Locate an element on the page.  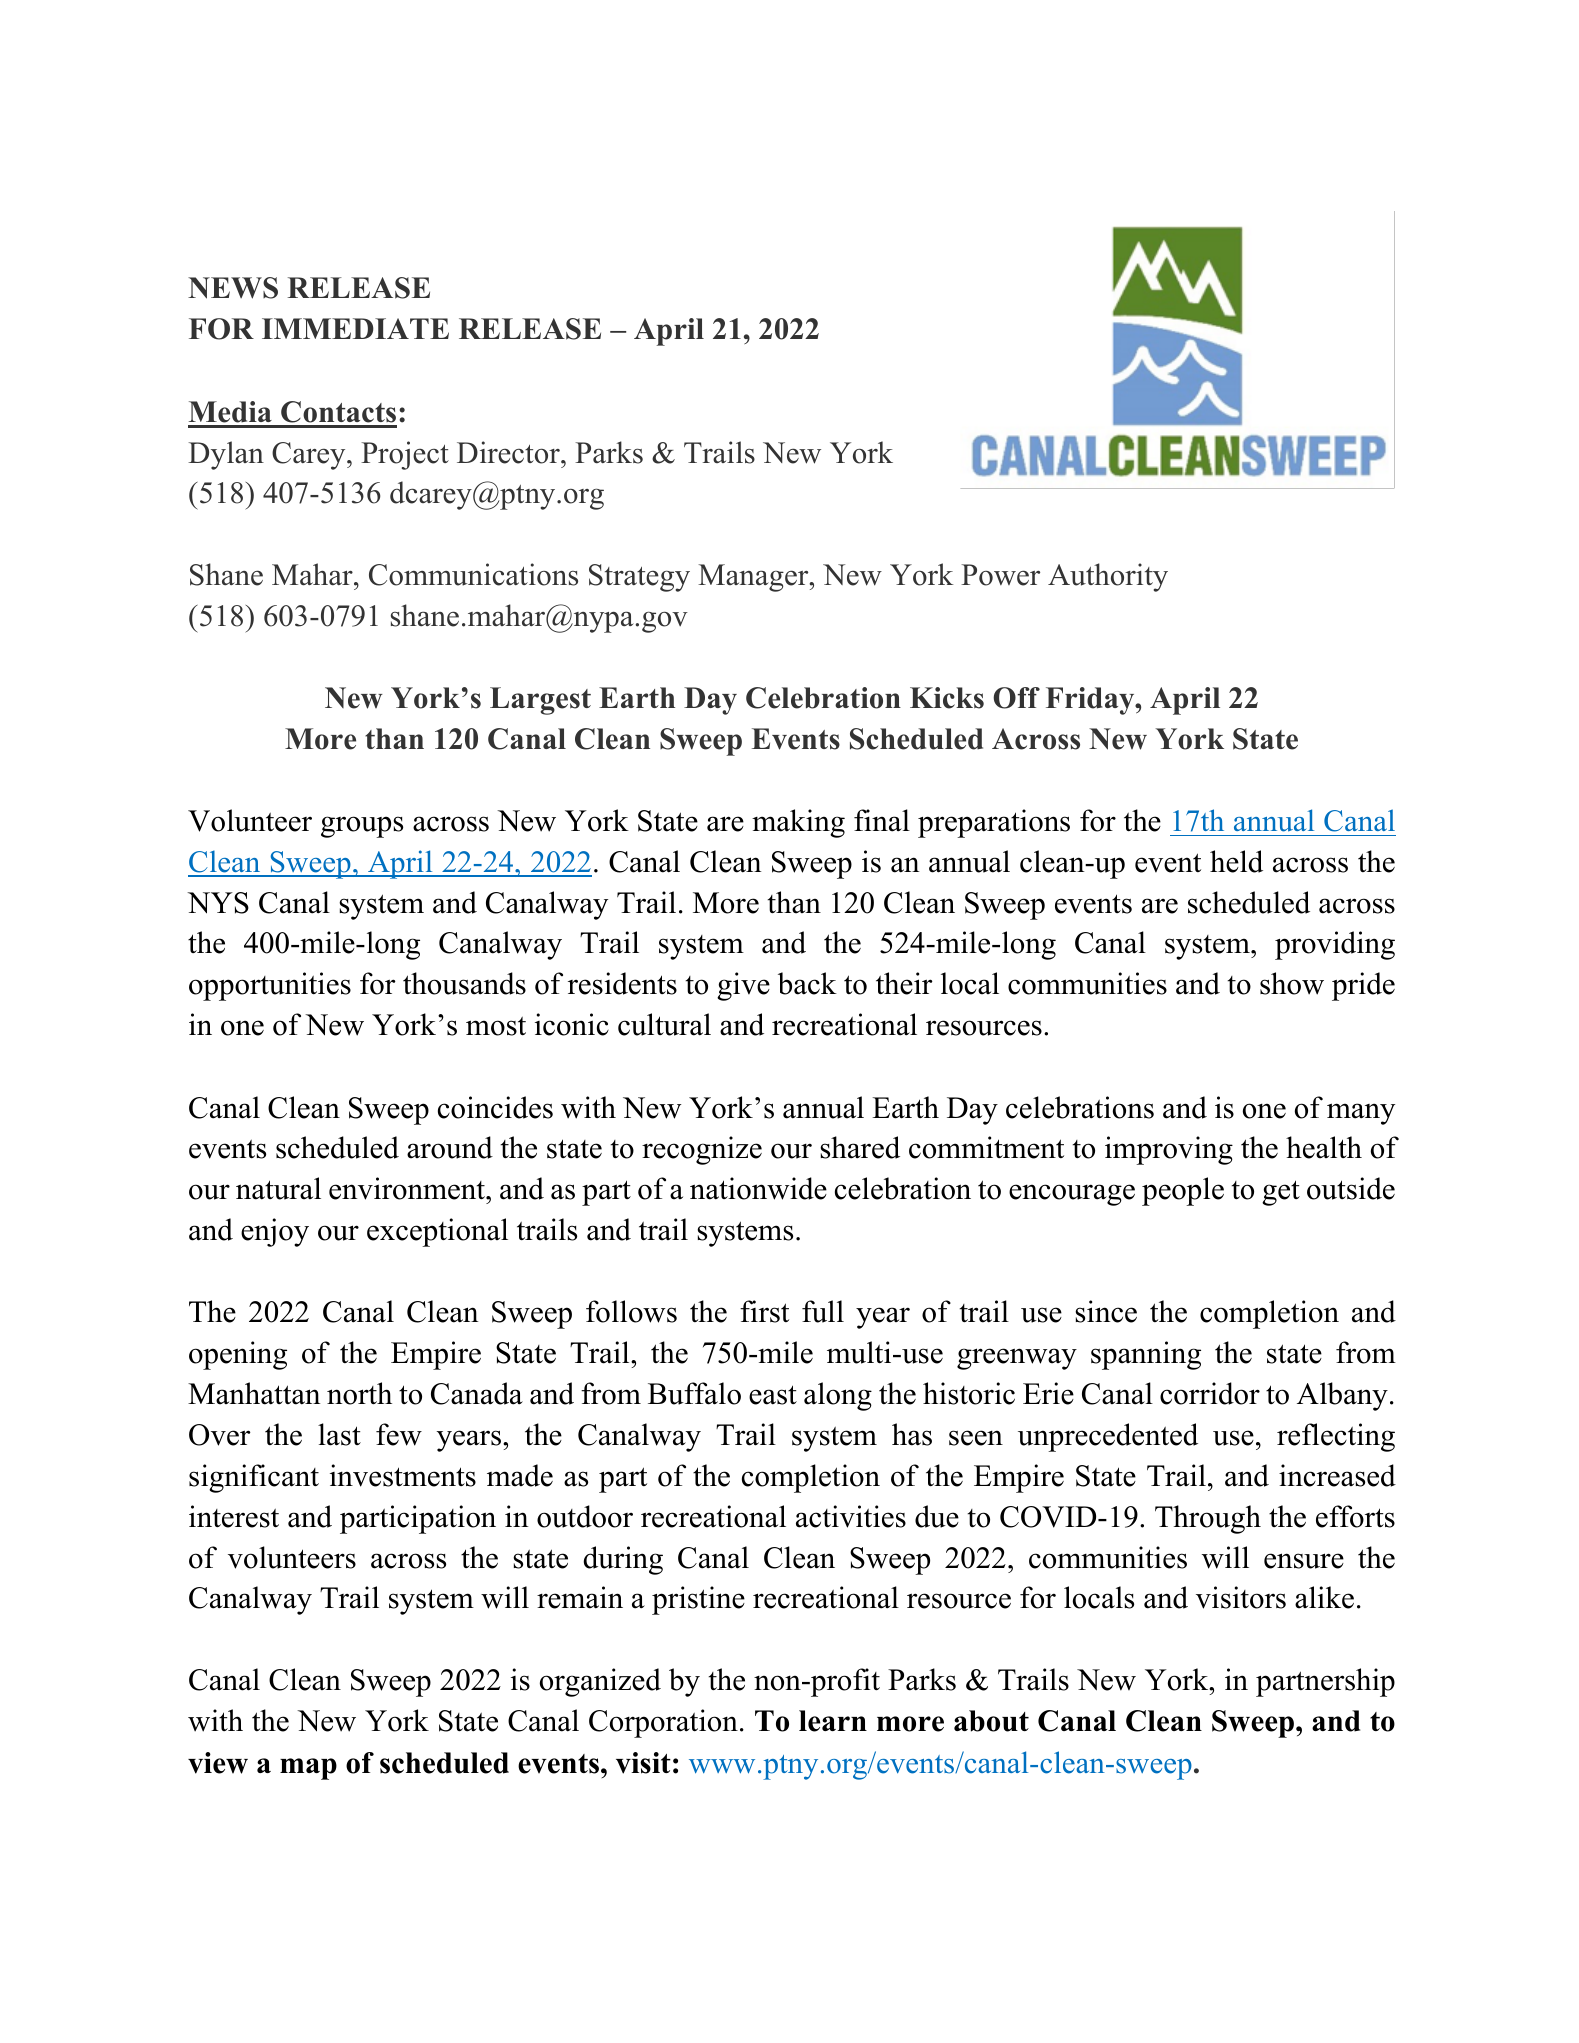
back is located at coordinates (807, 983).
